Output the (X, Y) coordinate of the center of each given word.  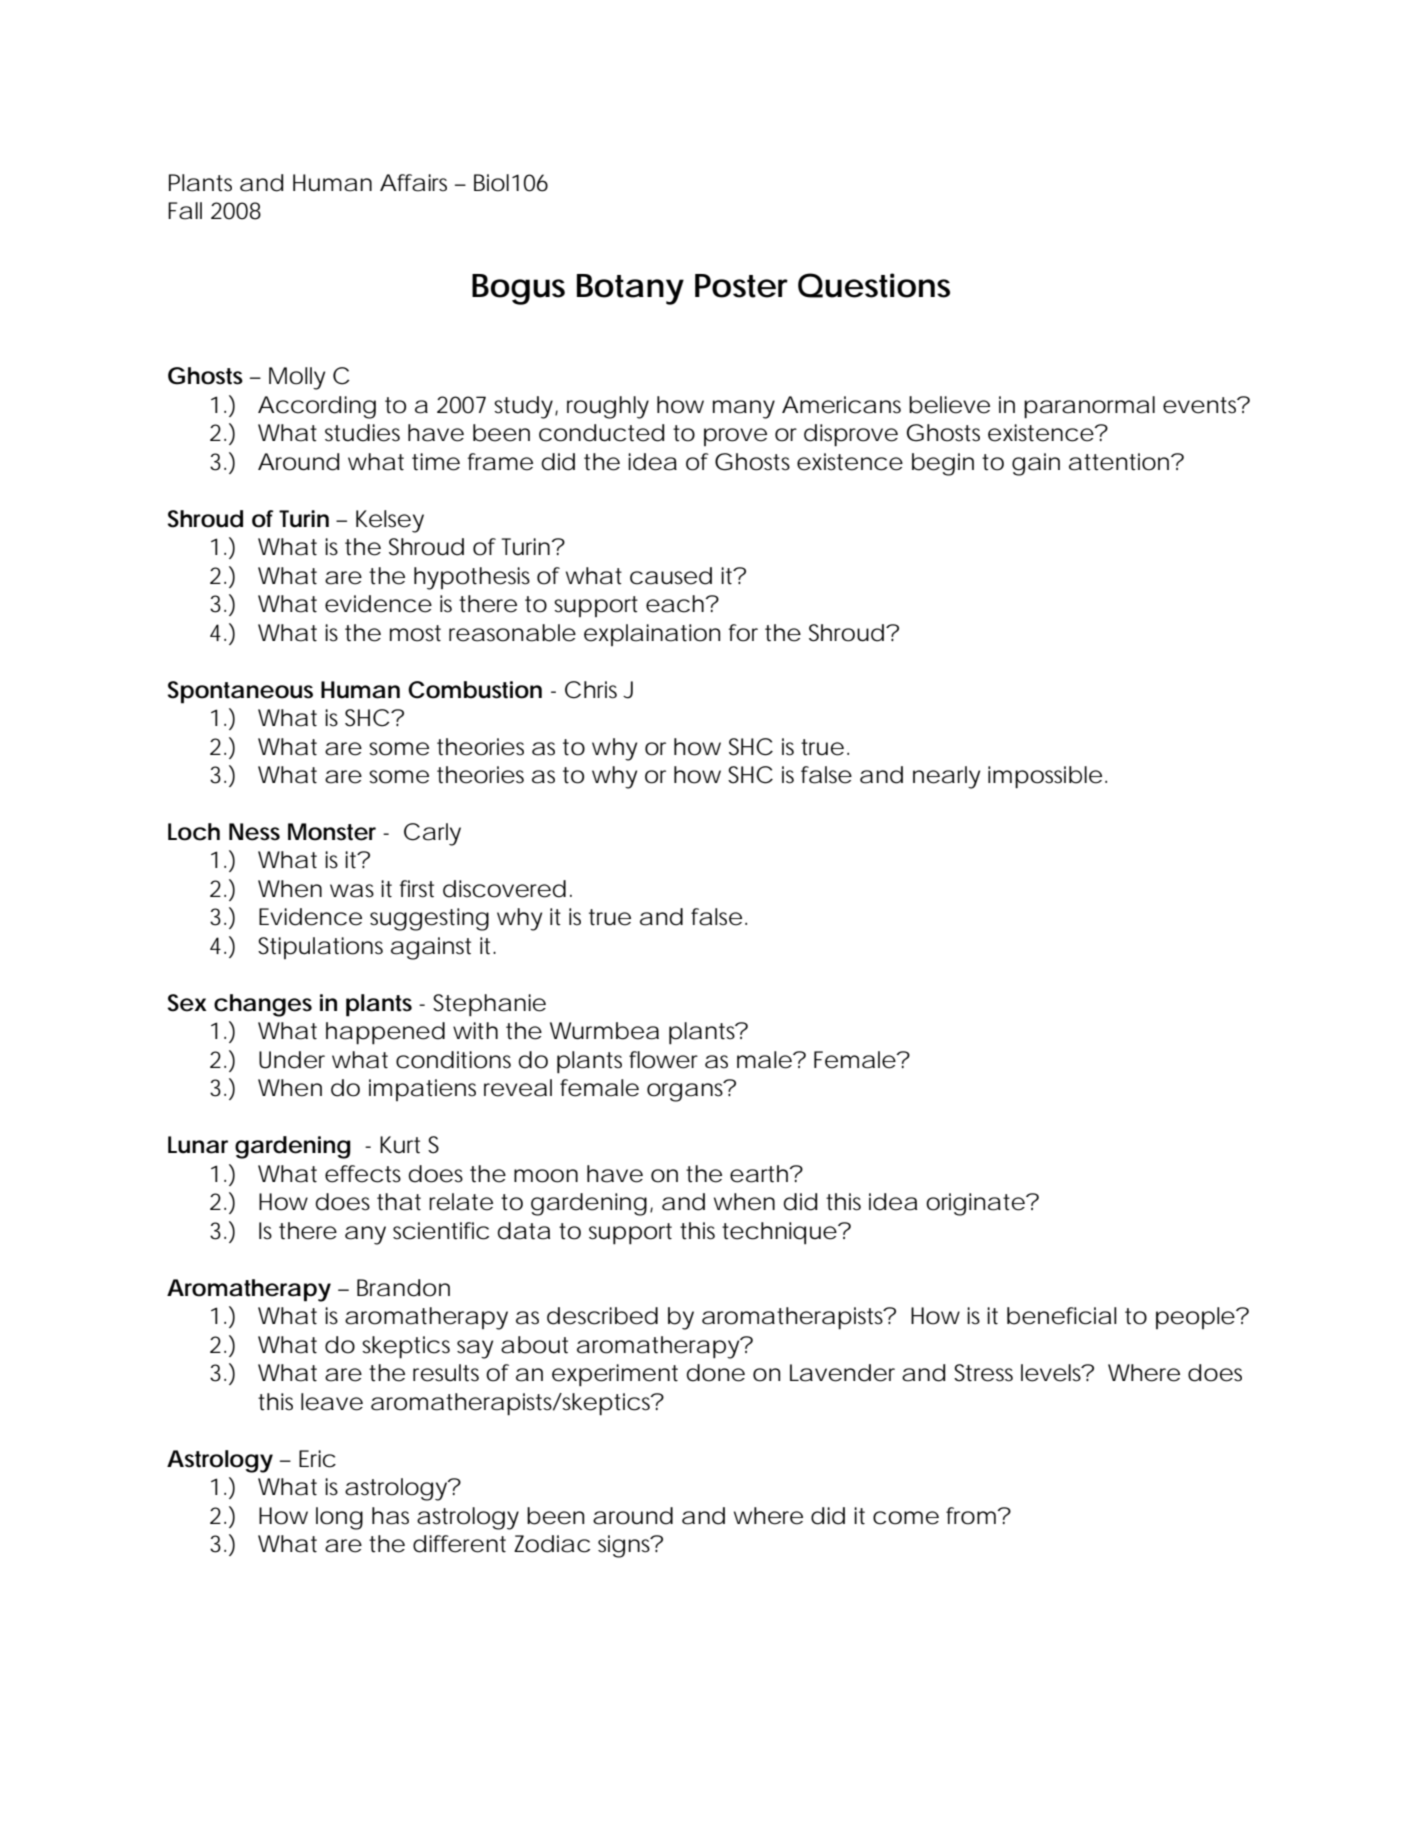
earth (760, 1174)
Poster (741, 286)
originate (975, 1204)
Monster (332, 832)
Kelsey (390, 521)
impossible (1045, 777)
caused (671, 576)
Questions (874, 285)
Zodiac (552, 1544)
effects (363, 1174)
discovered (504, 889)
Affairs (413, 183)
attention (1120, 462)
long (339, 1518)
